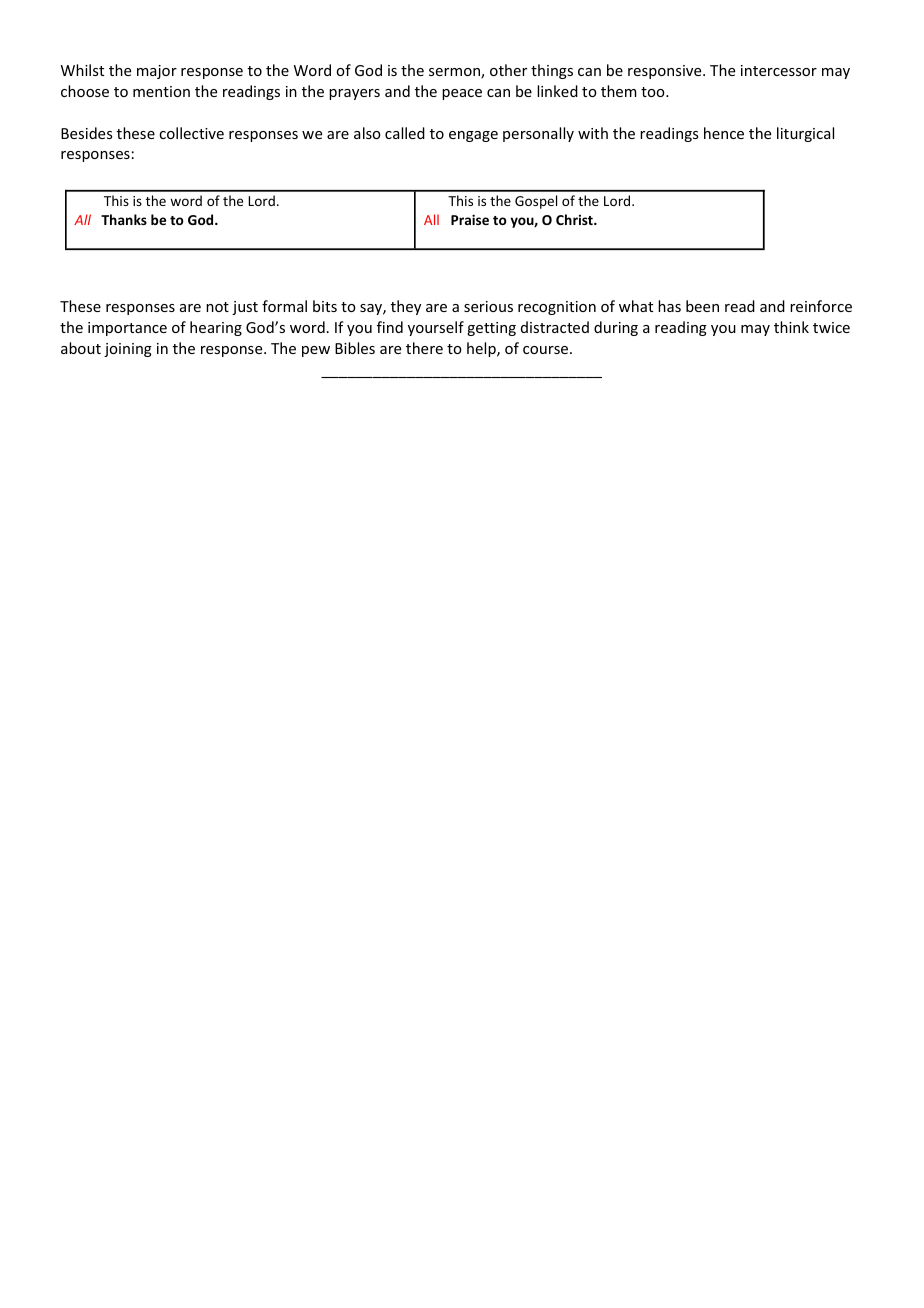  What do you see at coordinates (128, 350) in the document?
I see `joining` at bounding box center [128, 350].
